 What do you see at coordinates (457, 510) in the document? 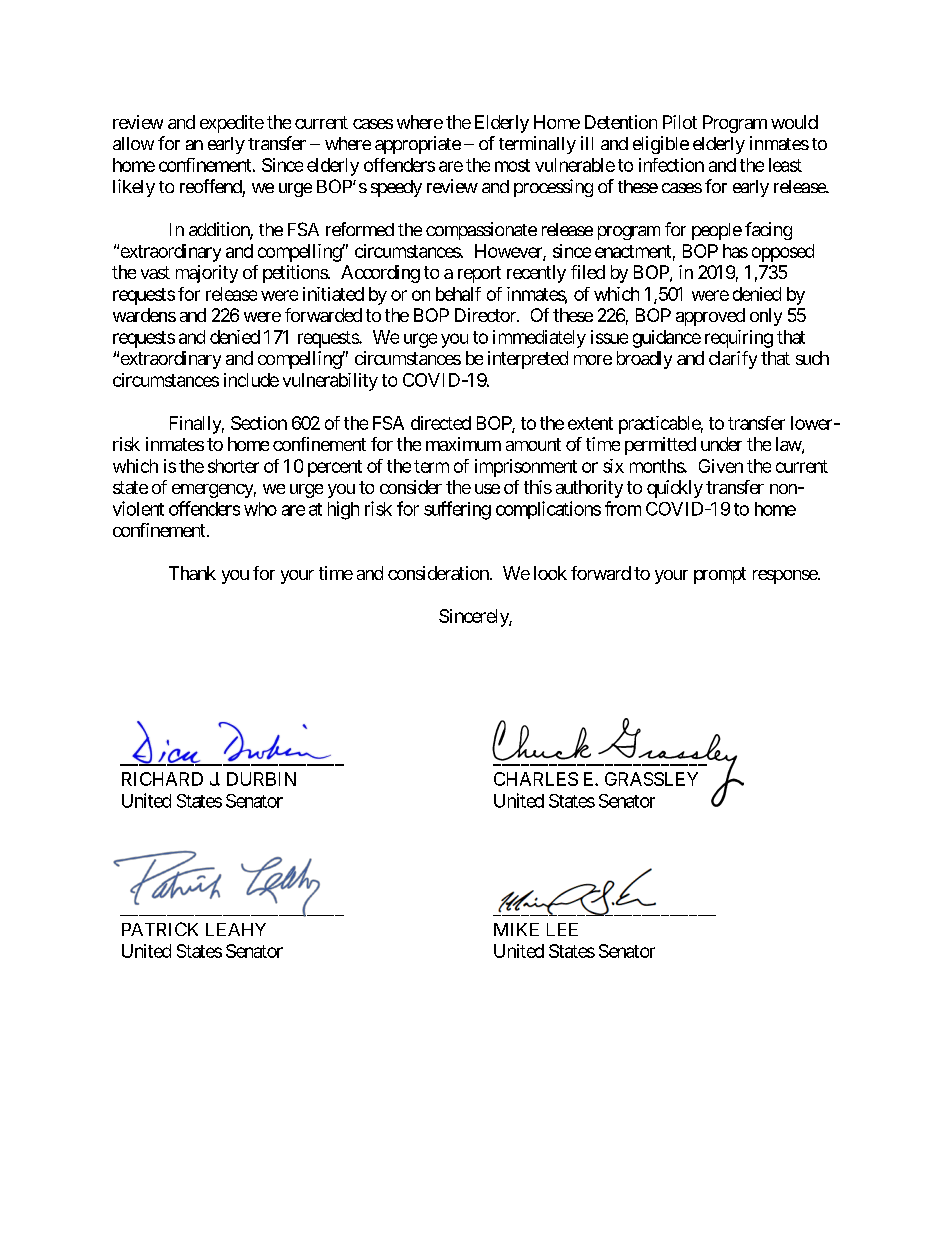
I see `suffering` at bounding box center [457, 510].
